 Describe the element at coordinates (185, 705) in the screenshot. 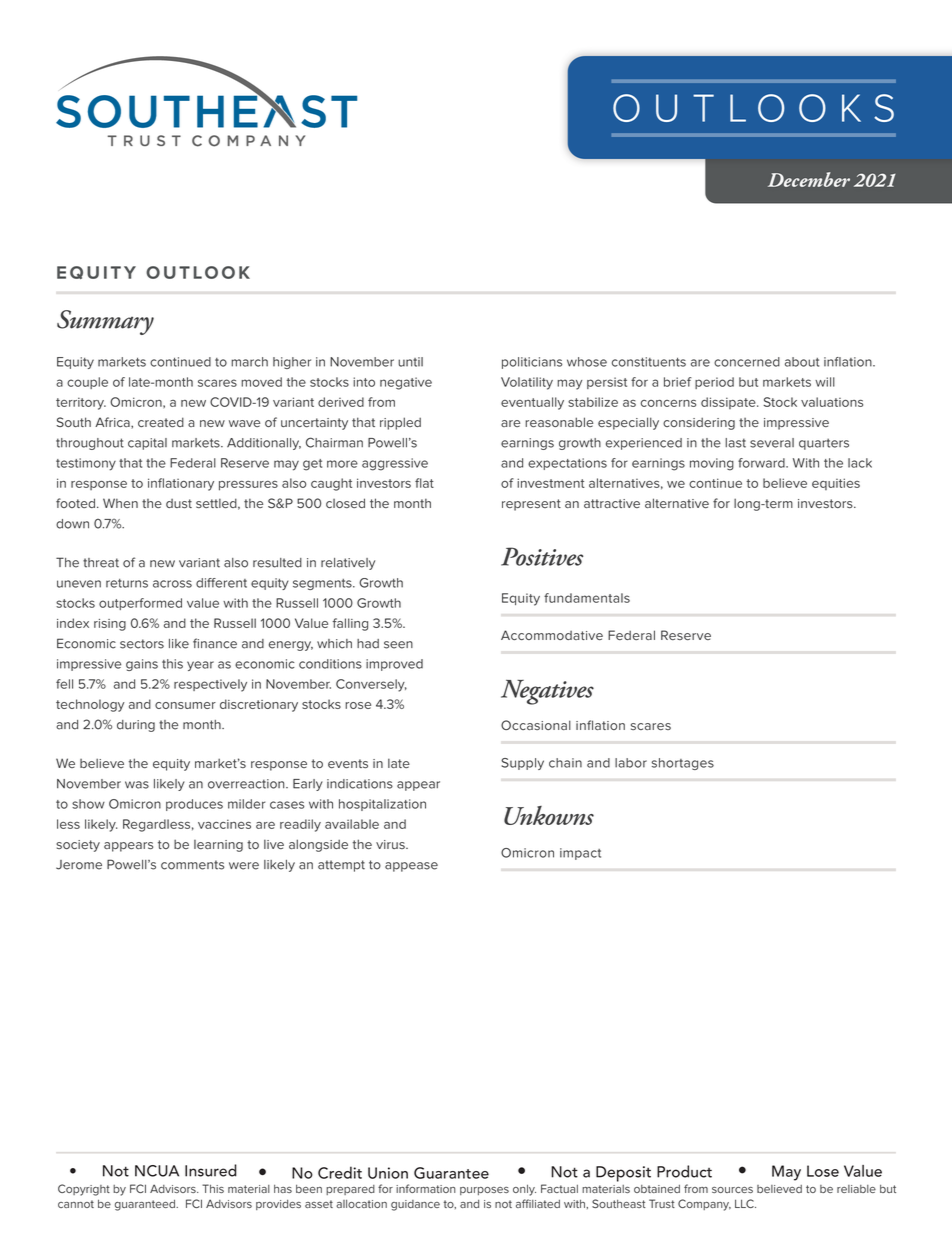

I see `consumer` at that location.
